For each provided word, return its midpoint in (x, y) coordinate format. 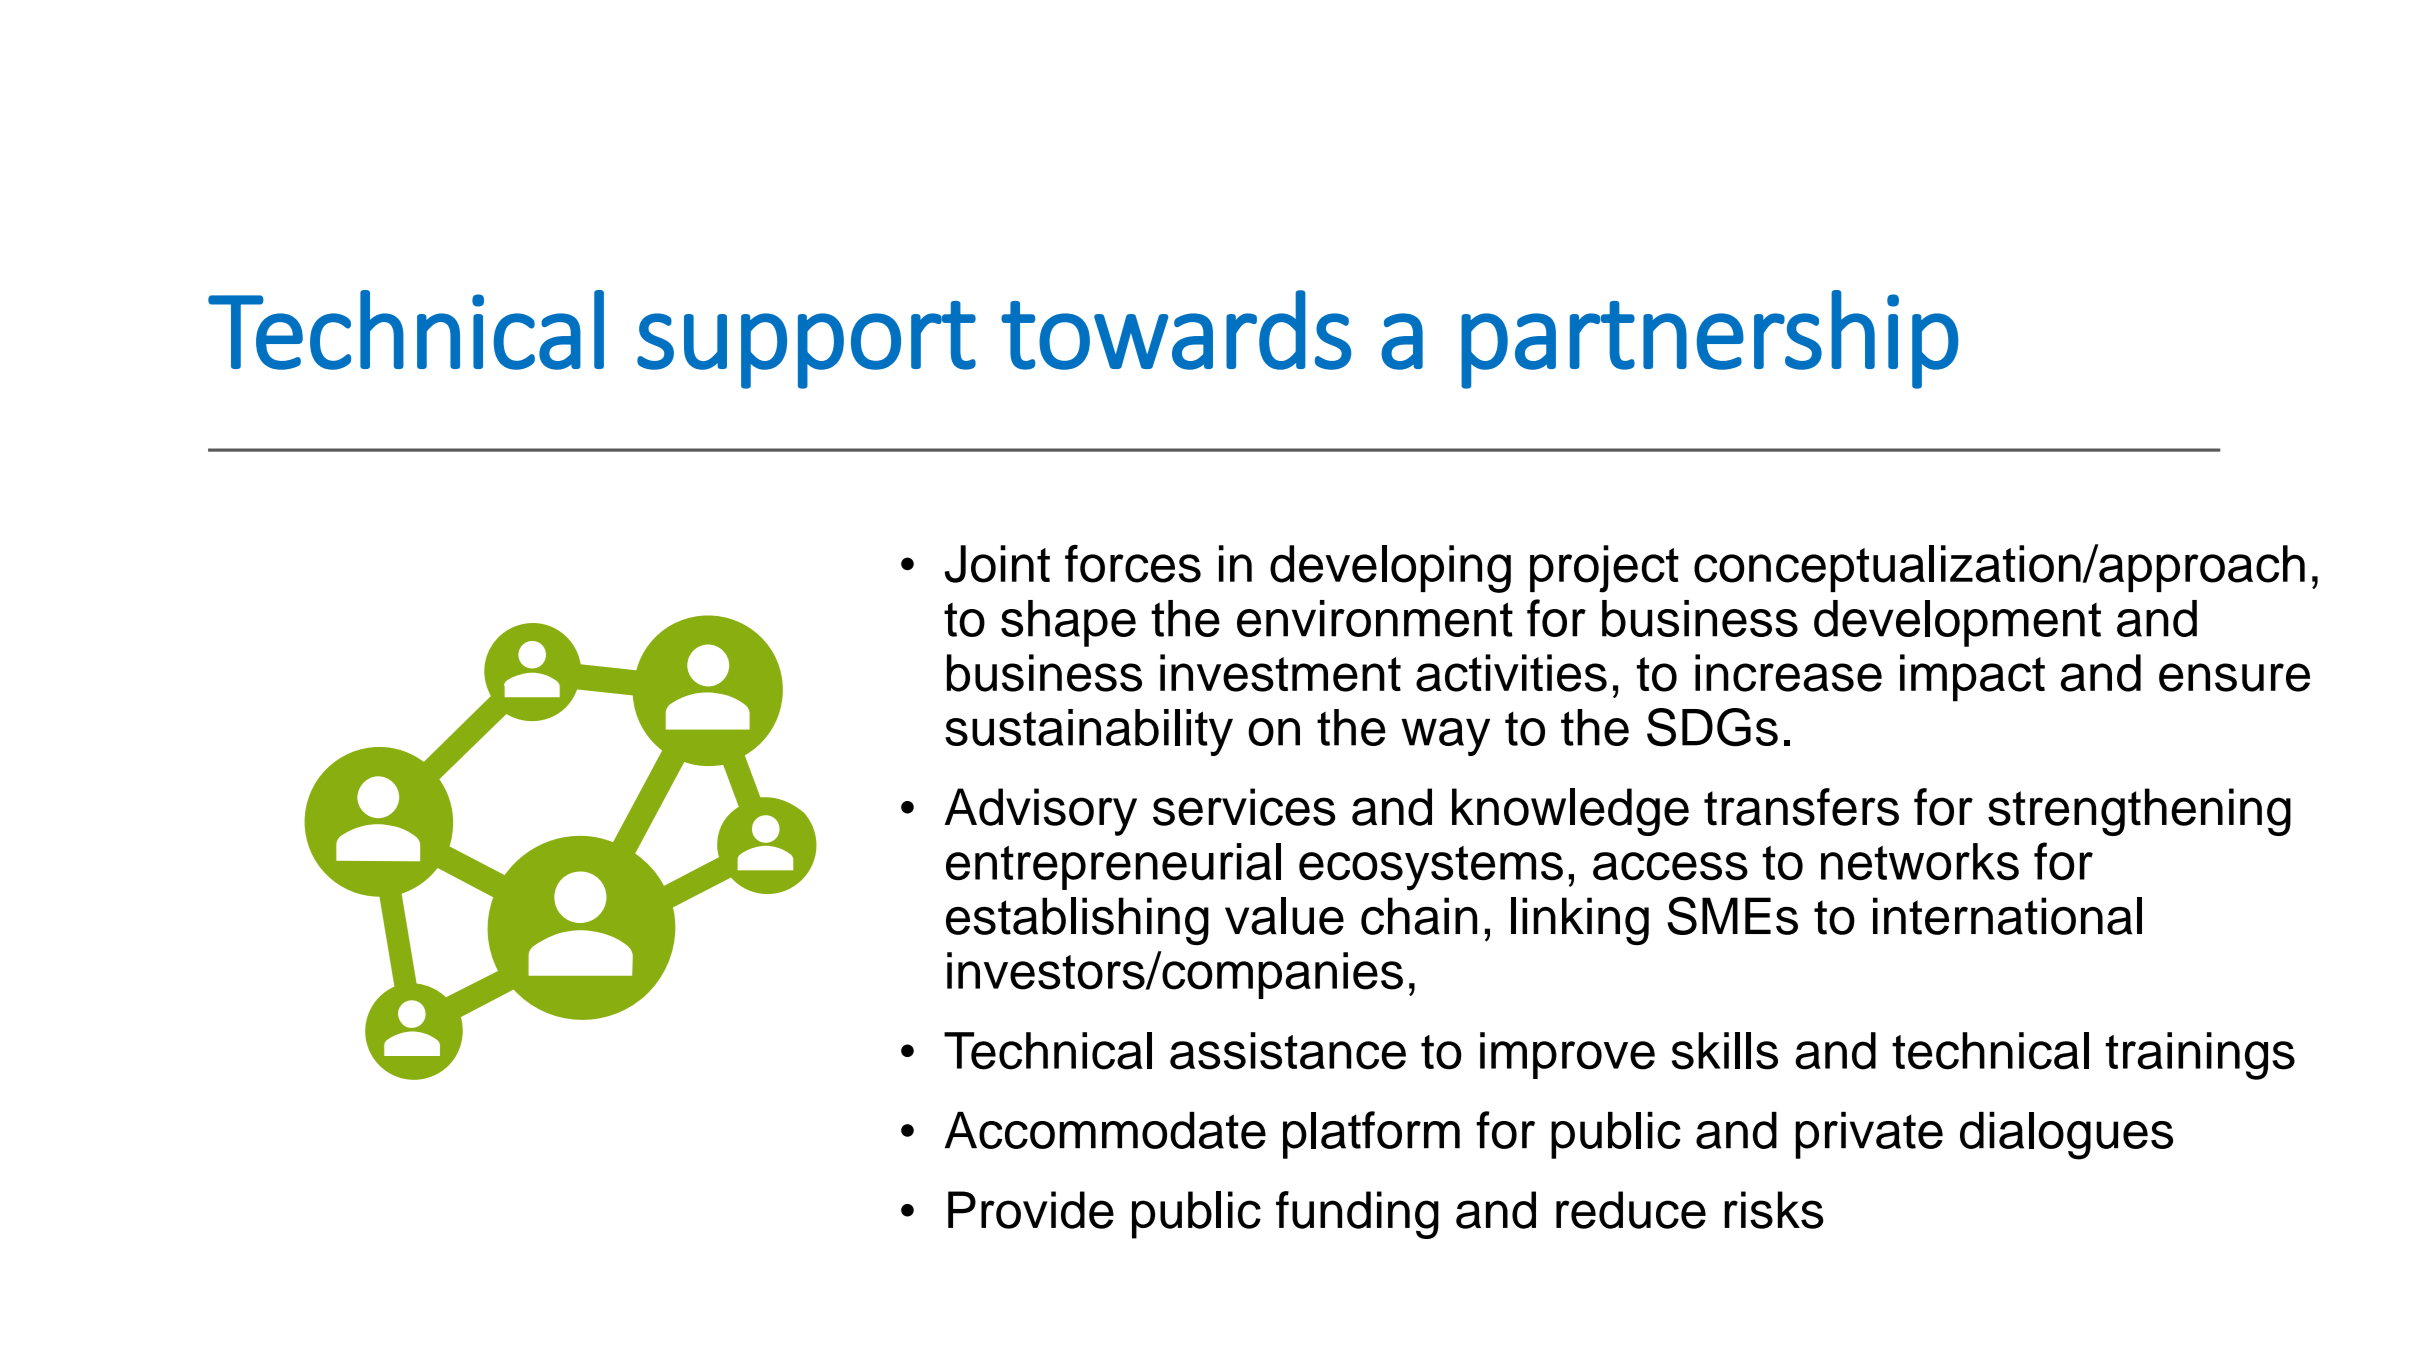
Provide (1031, 1210)
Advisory (1041, 812)
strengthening (2139, 812)
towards (1176, 330)
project (1604, 569)
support (806, 345)
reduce (1631, 1210)
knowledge (1570, 812)
